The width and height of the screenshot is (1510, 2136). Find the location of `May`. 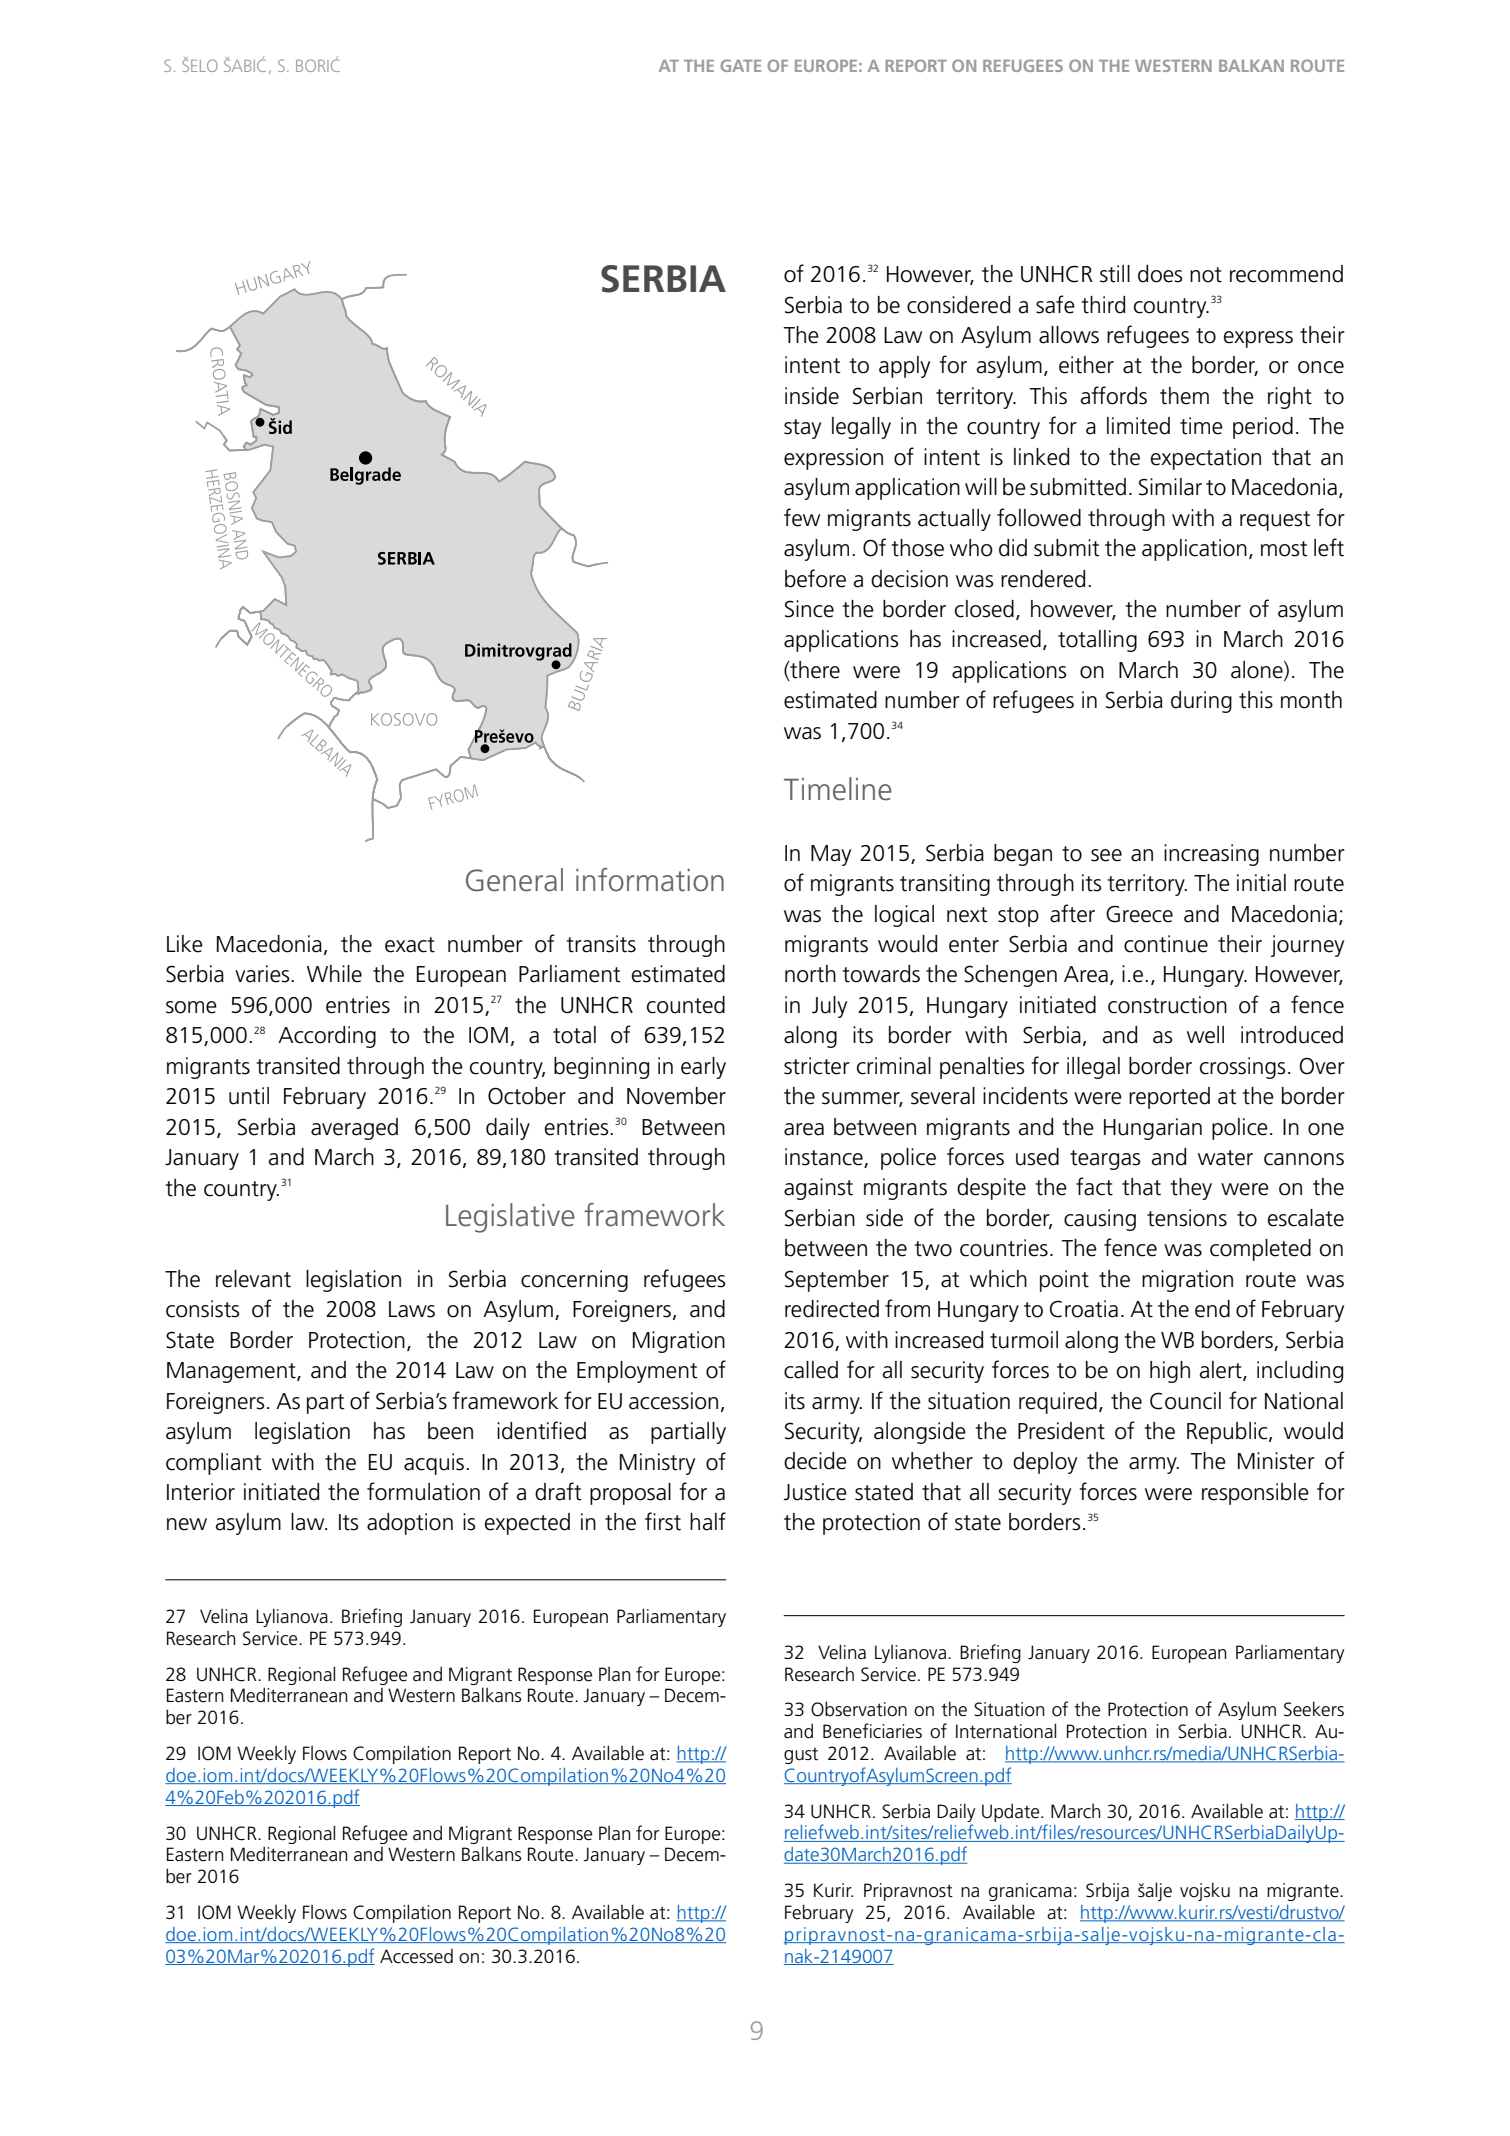

May is located at coordinates (831, 855).
